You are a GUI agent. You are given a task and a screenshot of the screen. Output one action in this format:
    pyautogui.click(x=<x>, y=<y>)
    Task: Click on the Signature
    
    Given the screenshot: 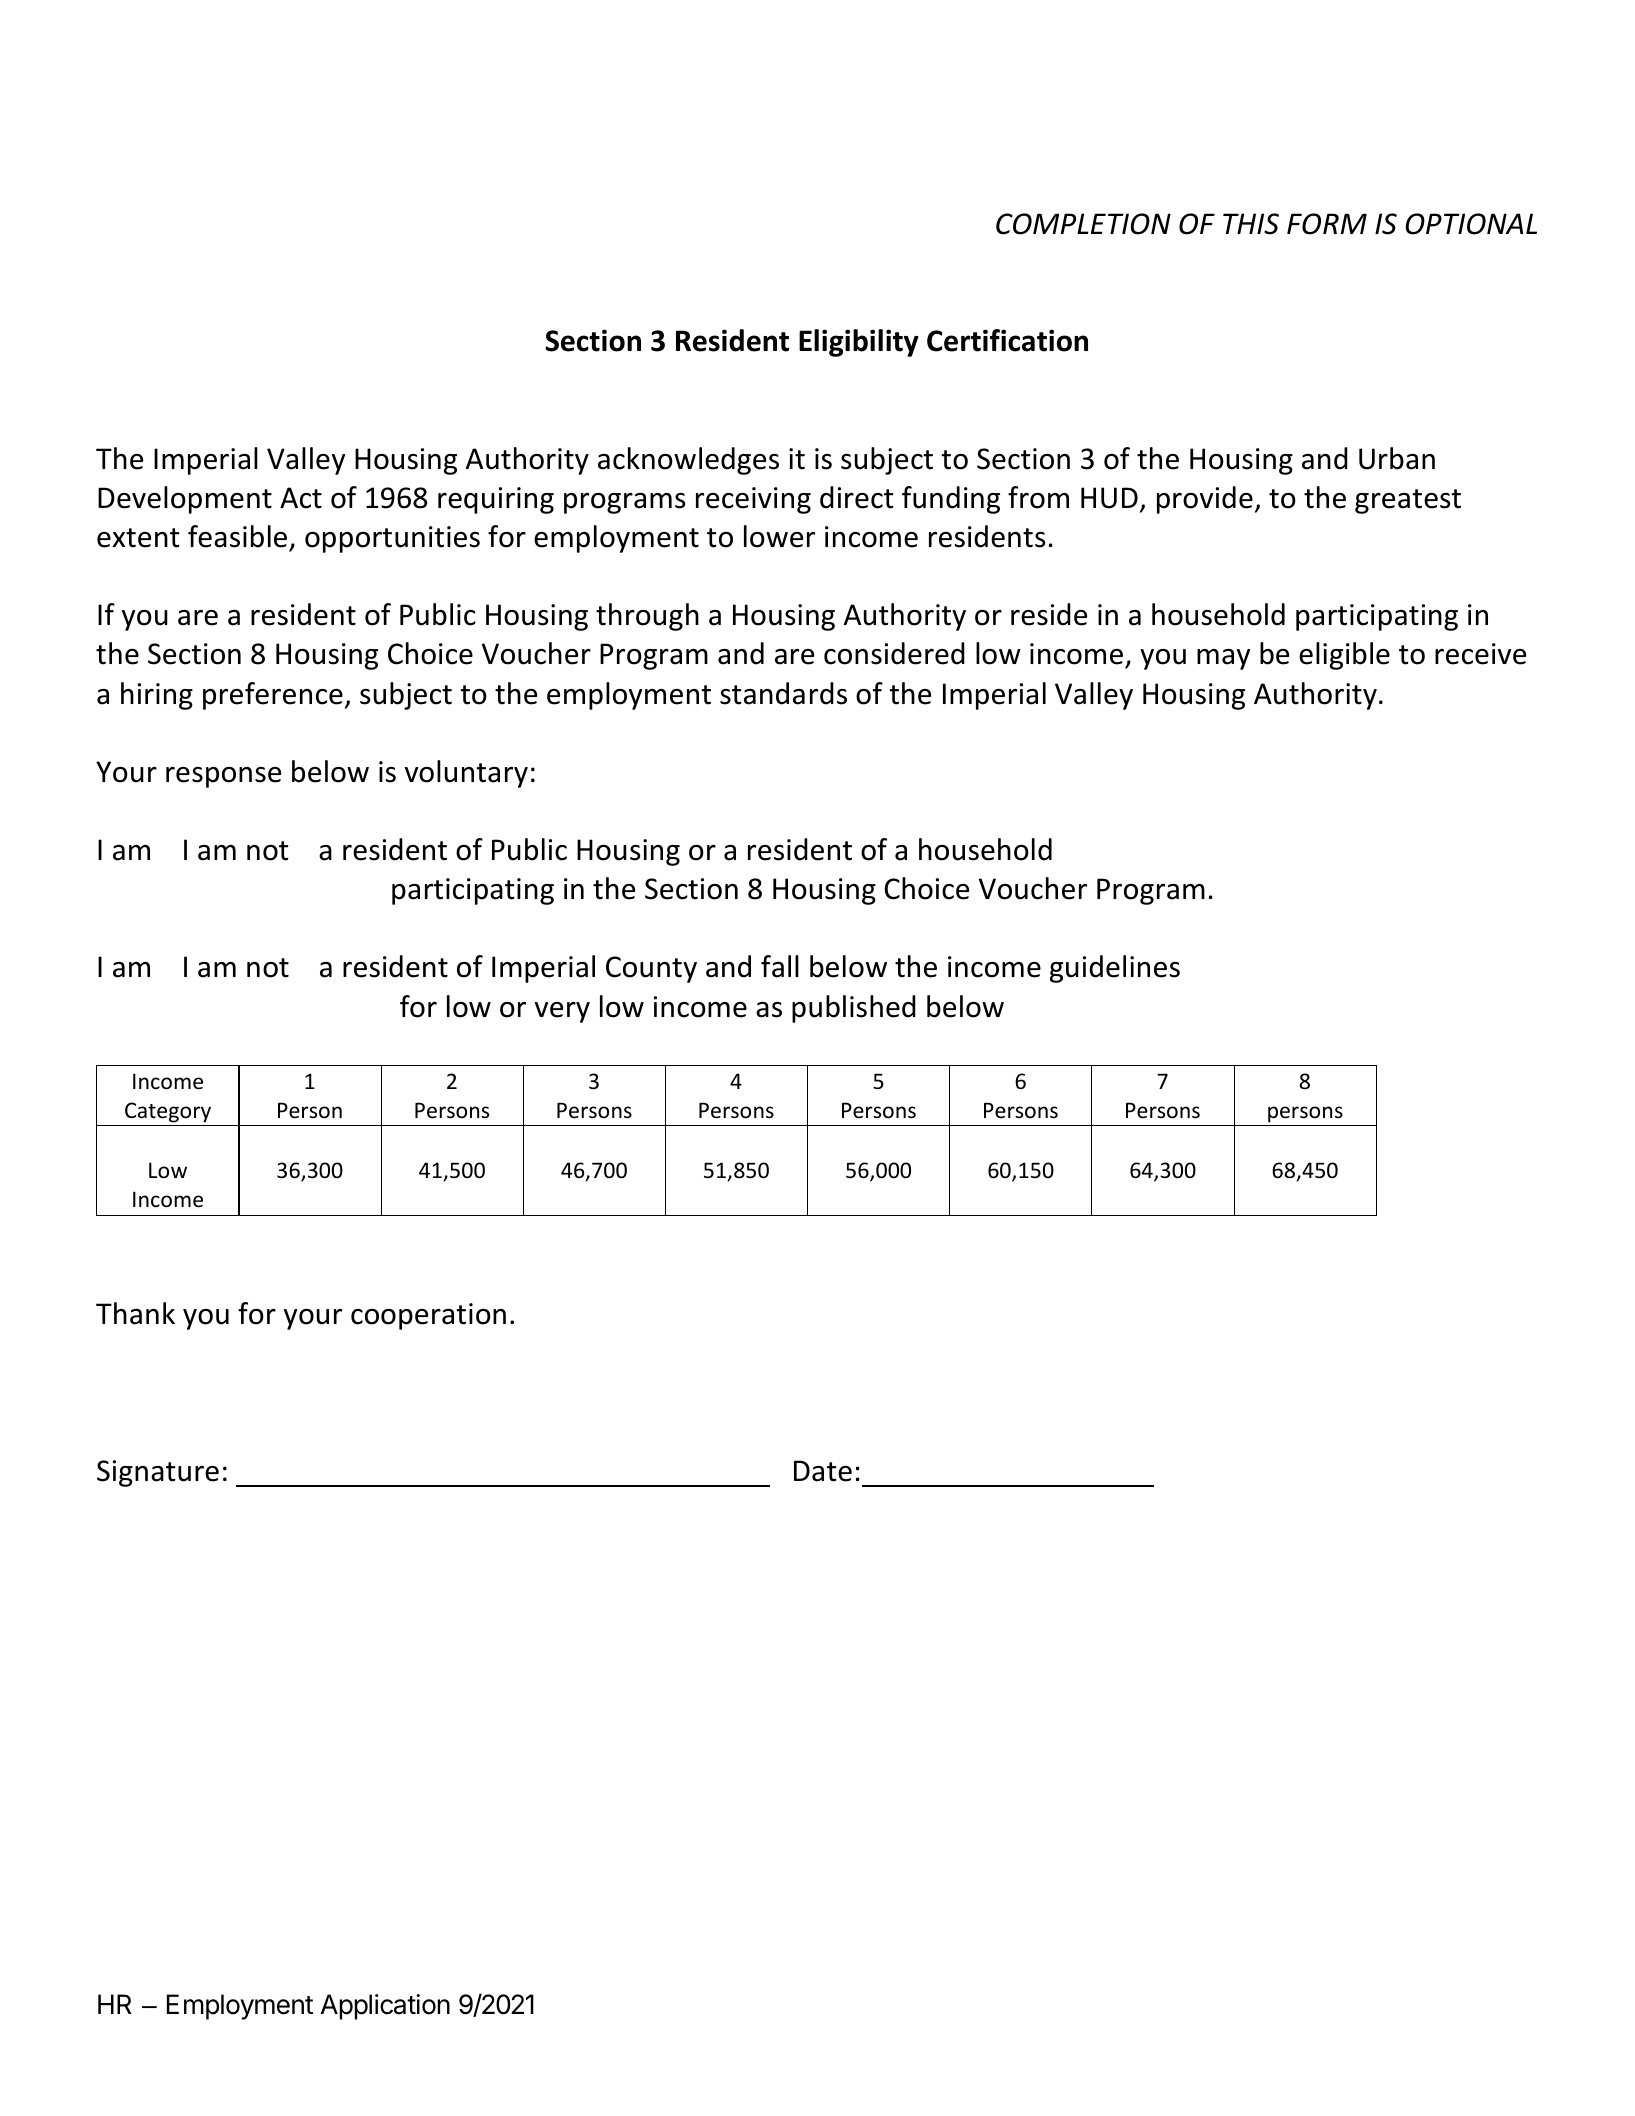 What is the action you would take?
    pyautogui.click(x=158, y=1473)
